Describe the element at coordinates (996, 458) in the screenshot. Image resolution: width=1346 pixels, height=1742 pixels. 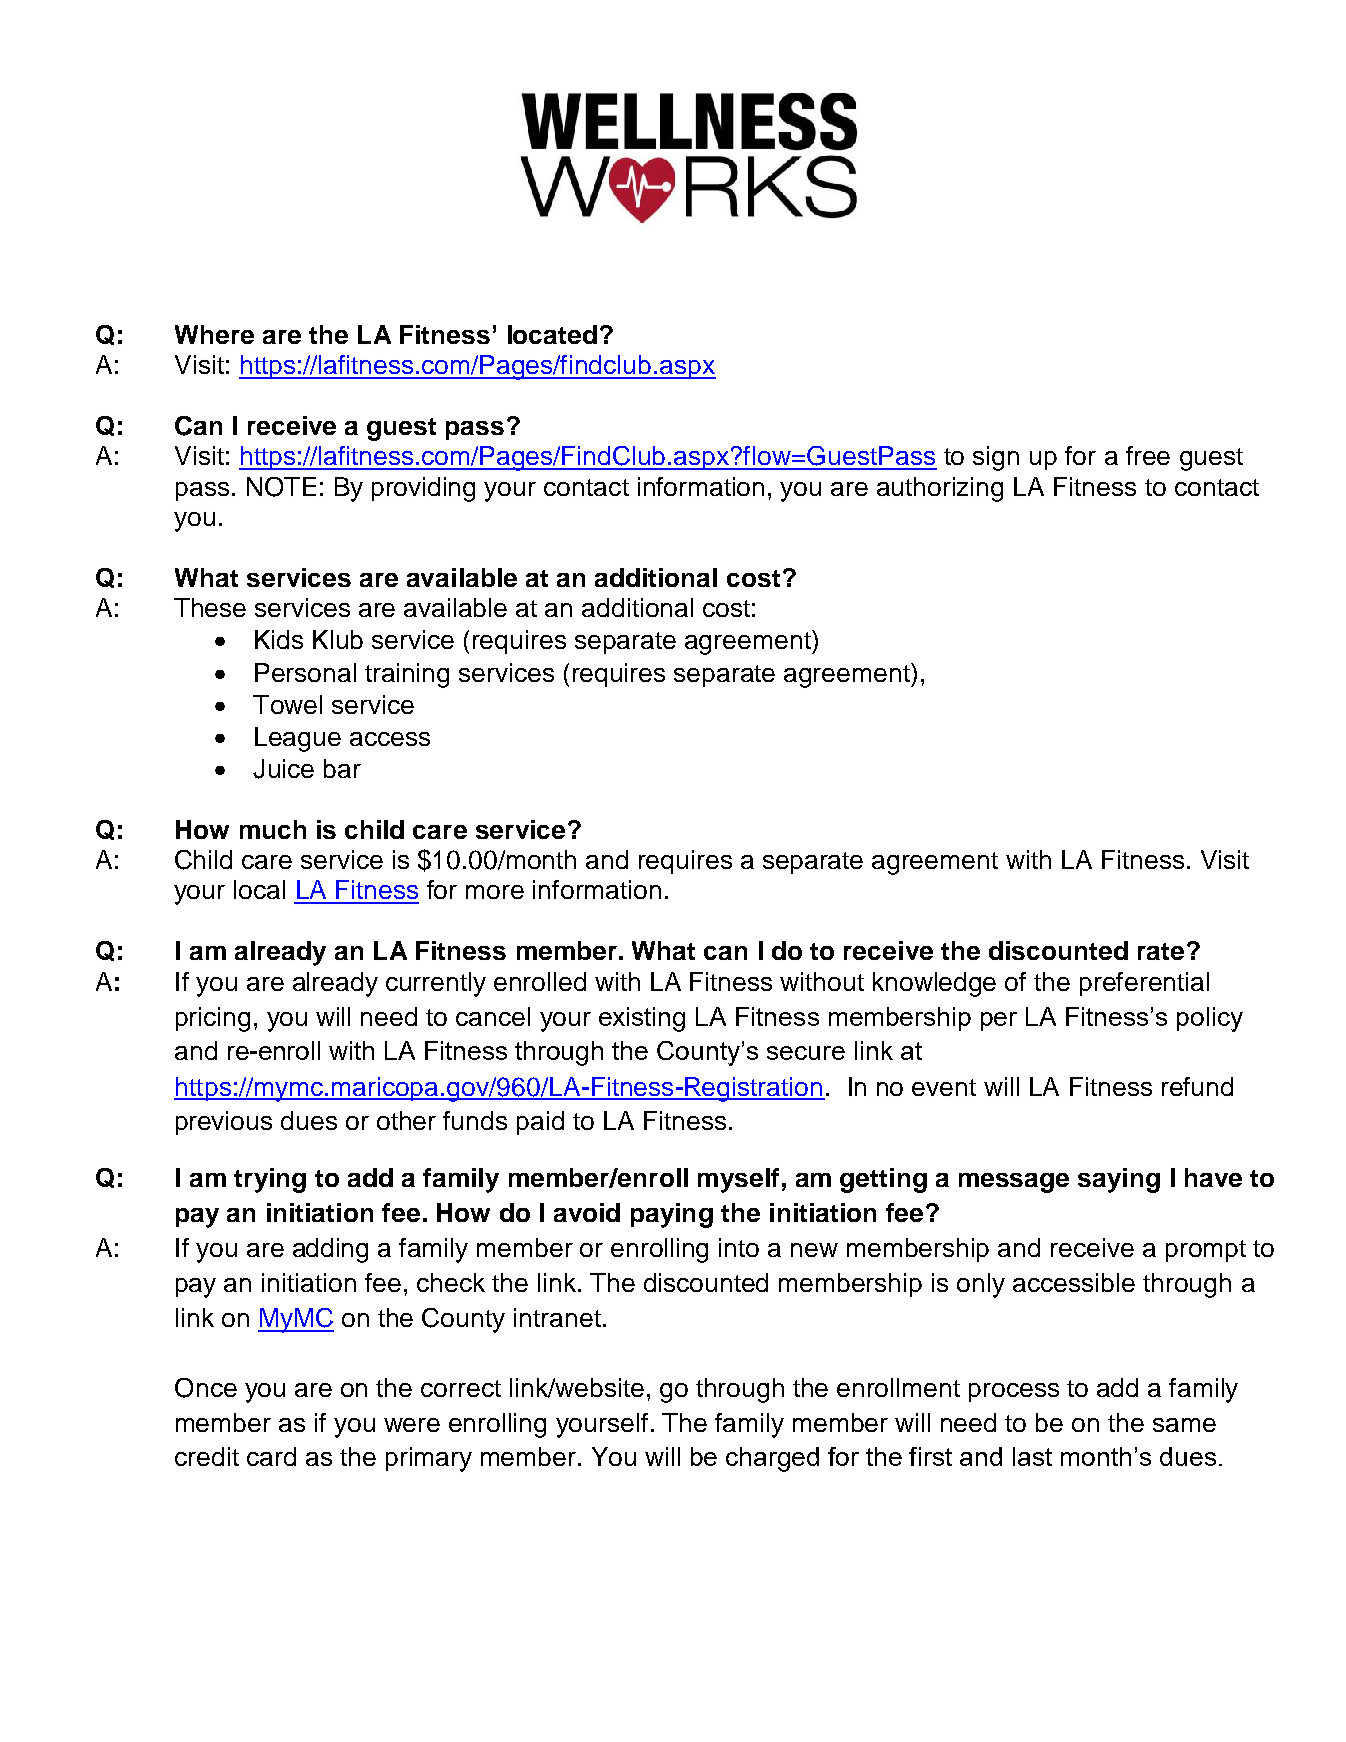
I see `sign` at that location.
